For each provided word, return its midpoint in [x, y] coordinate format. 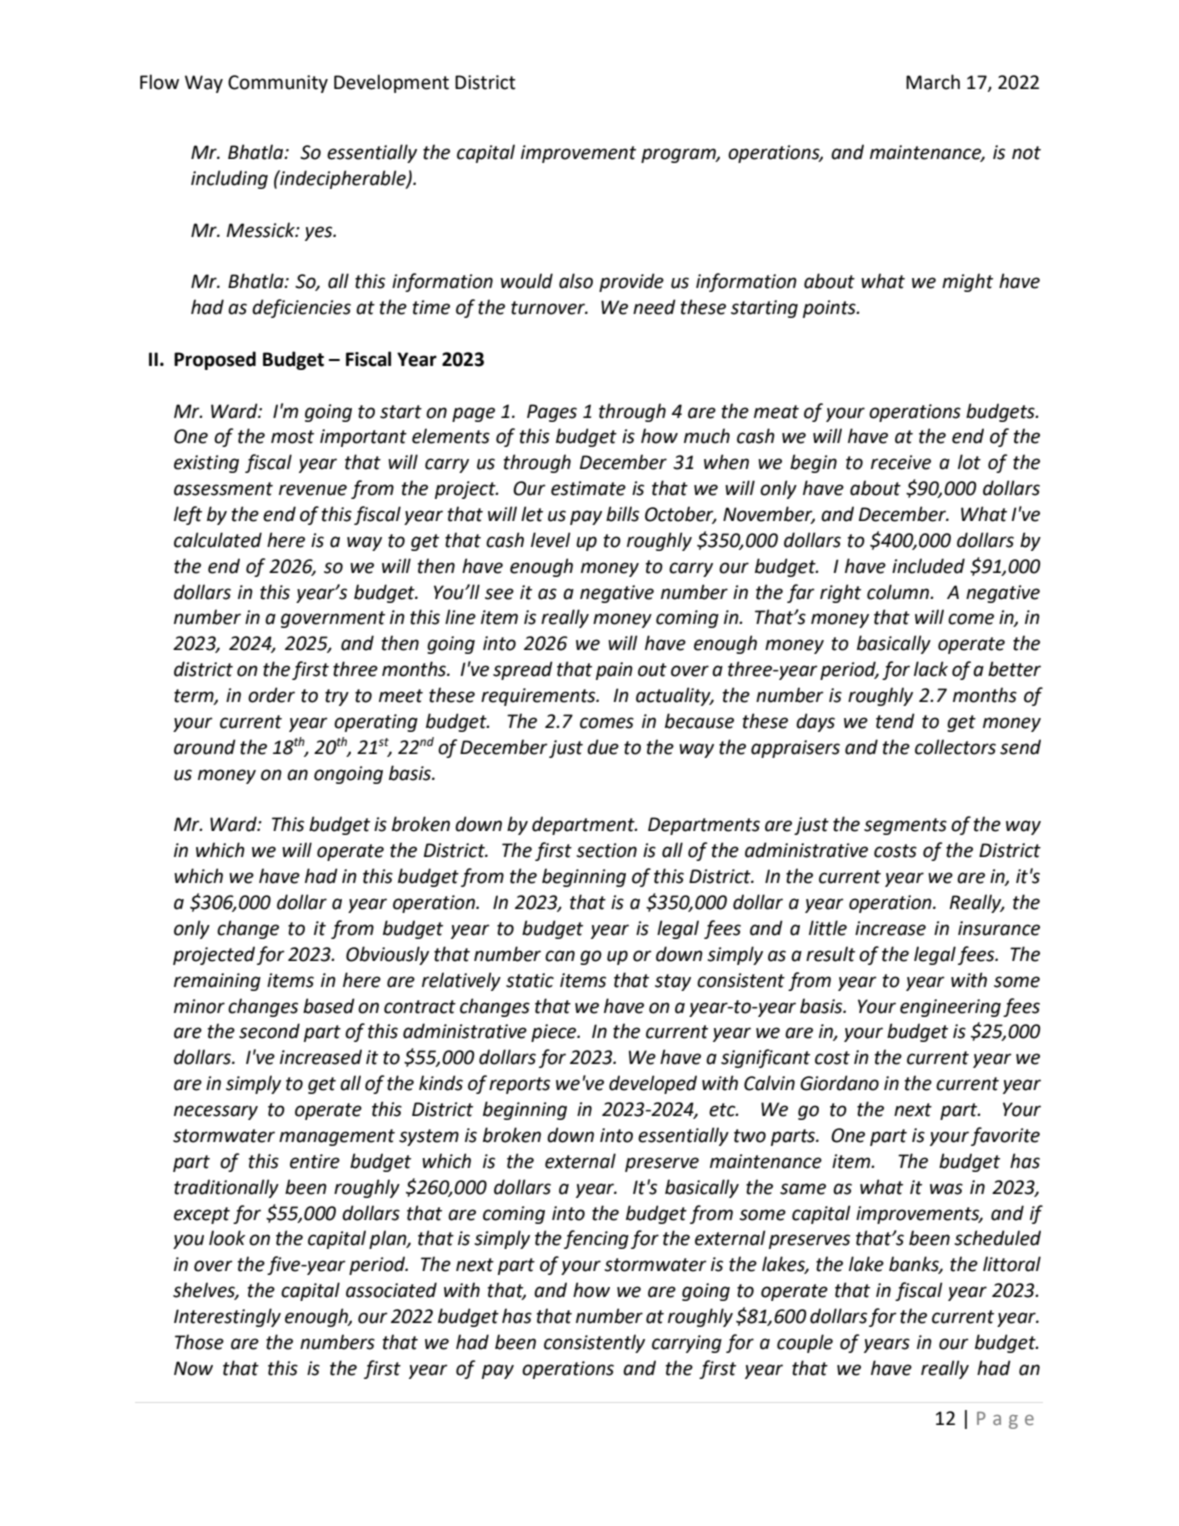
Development [391, 83]
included [928, 566]
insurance [999, 928]
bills [622, 514]
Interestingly [227, 1317]
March [933, 82]
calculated [218, 540]
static [530, 980]
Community [278, 84]
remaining [217, 982]
